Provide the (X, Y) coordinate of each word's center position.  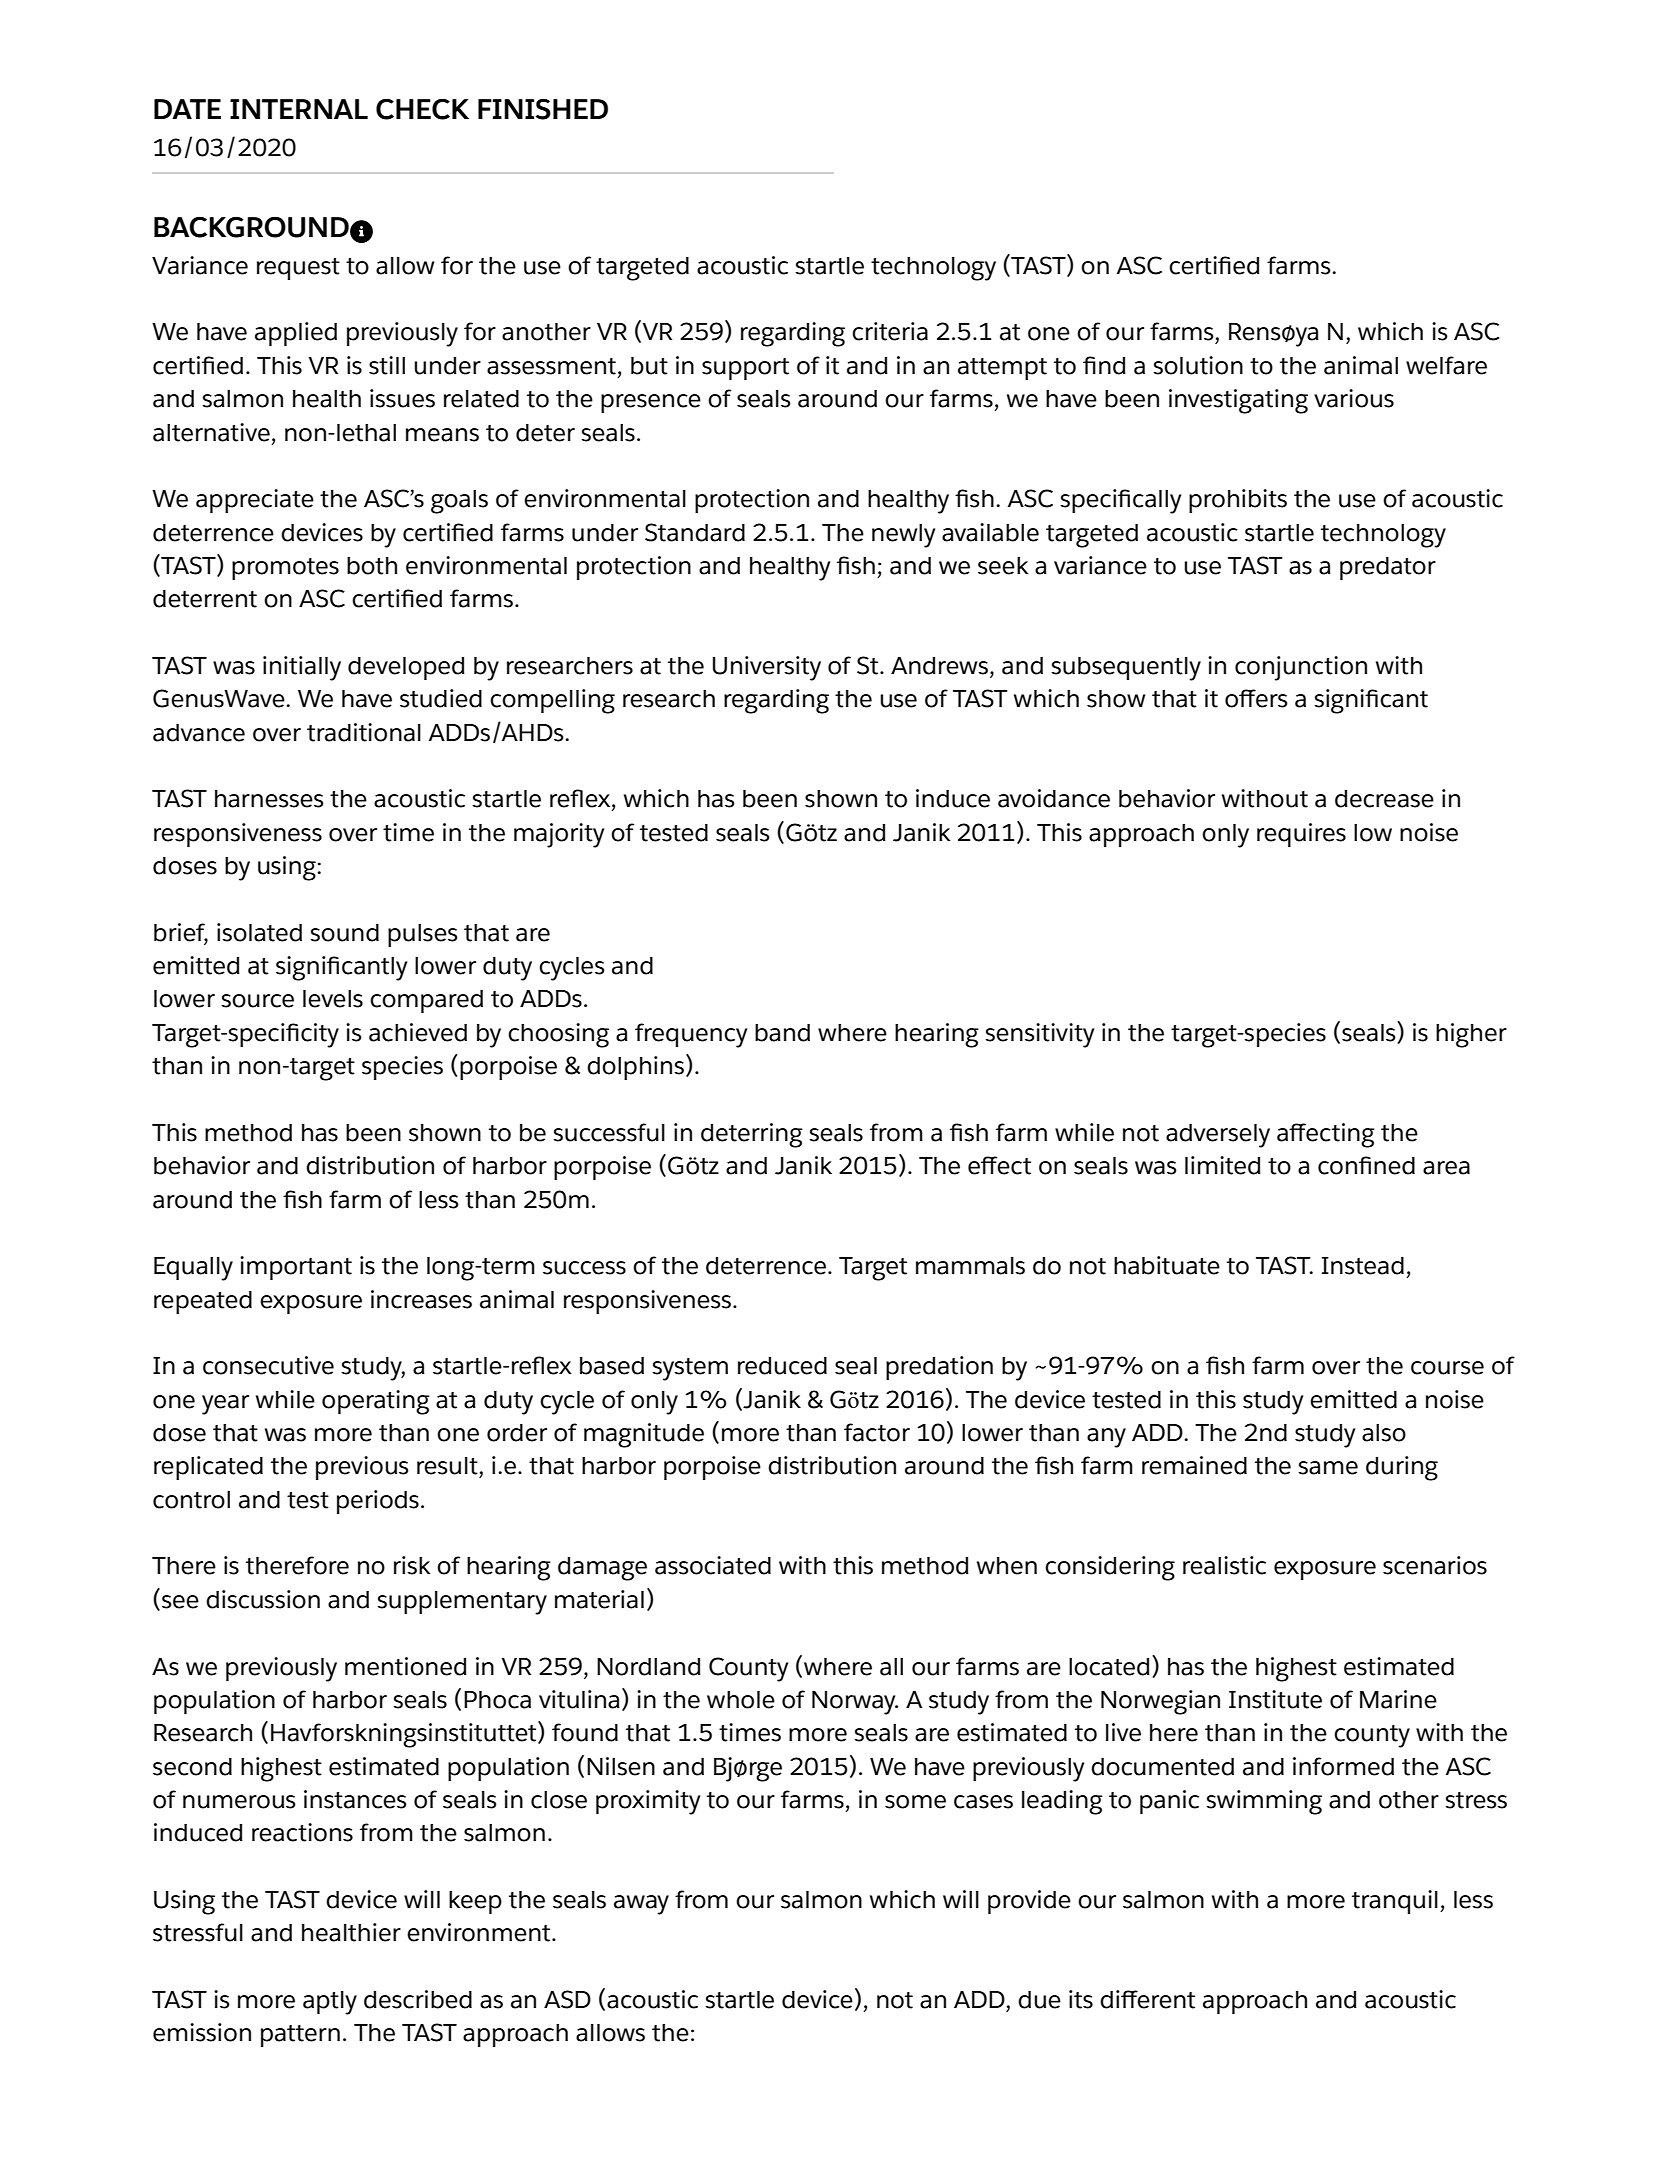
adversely (1218, 1136)
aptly (330, 2003)
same (1328, 1468)
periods (378, 1502)
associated (713, 1565)
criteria (890, 331)
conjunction (1301, 668)
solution (1198, 365)
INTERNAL (299, 109)
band (782, 1033)
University (767, 668)
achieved (418, 1032)
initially (302, 668)
